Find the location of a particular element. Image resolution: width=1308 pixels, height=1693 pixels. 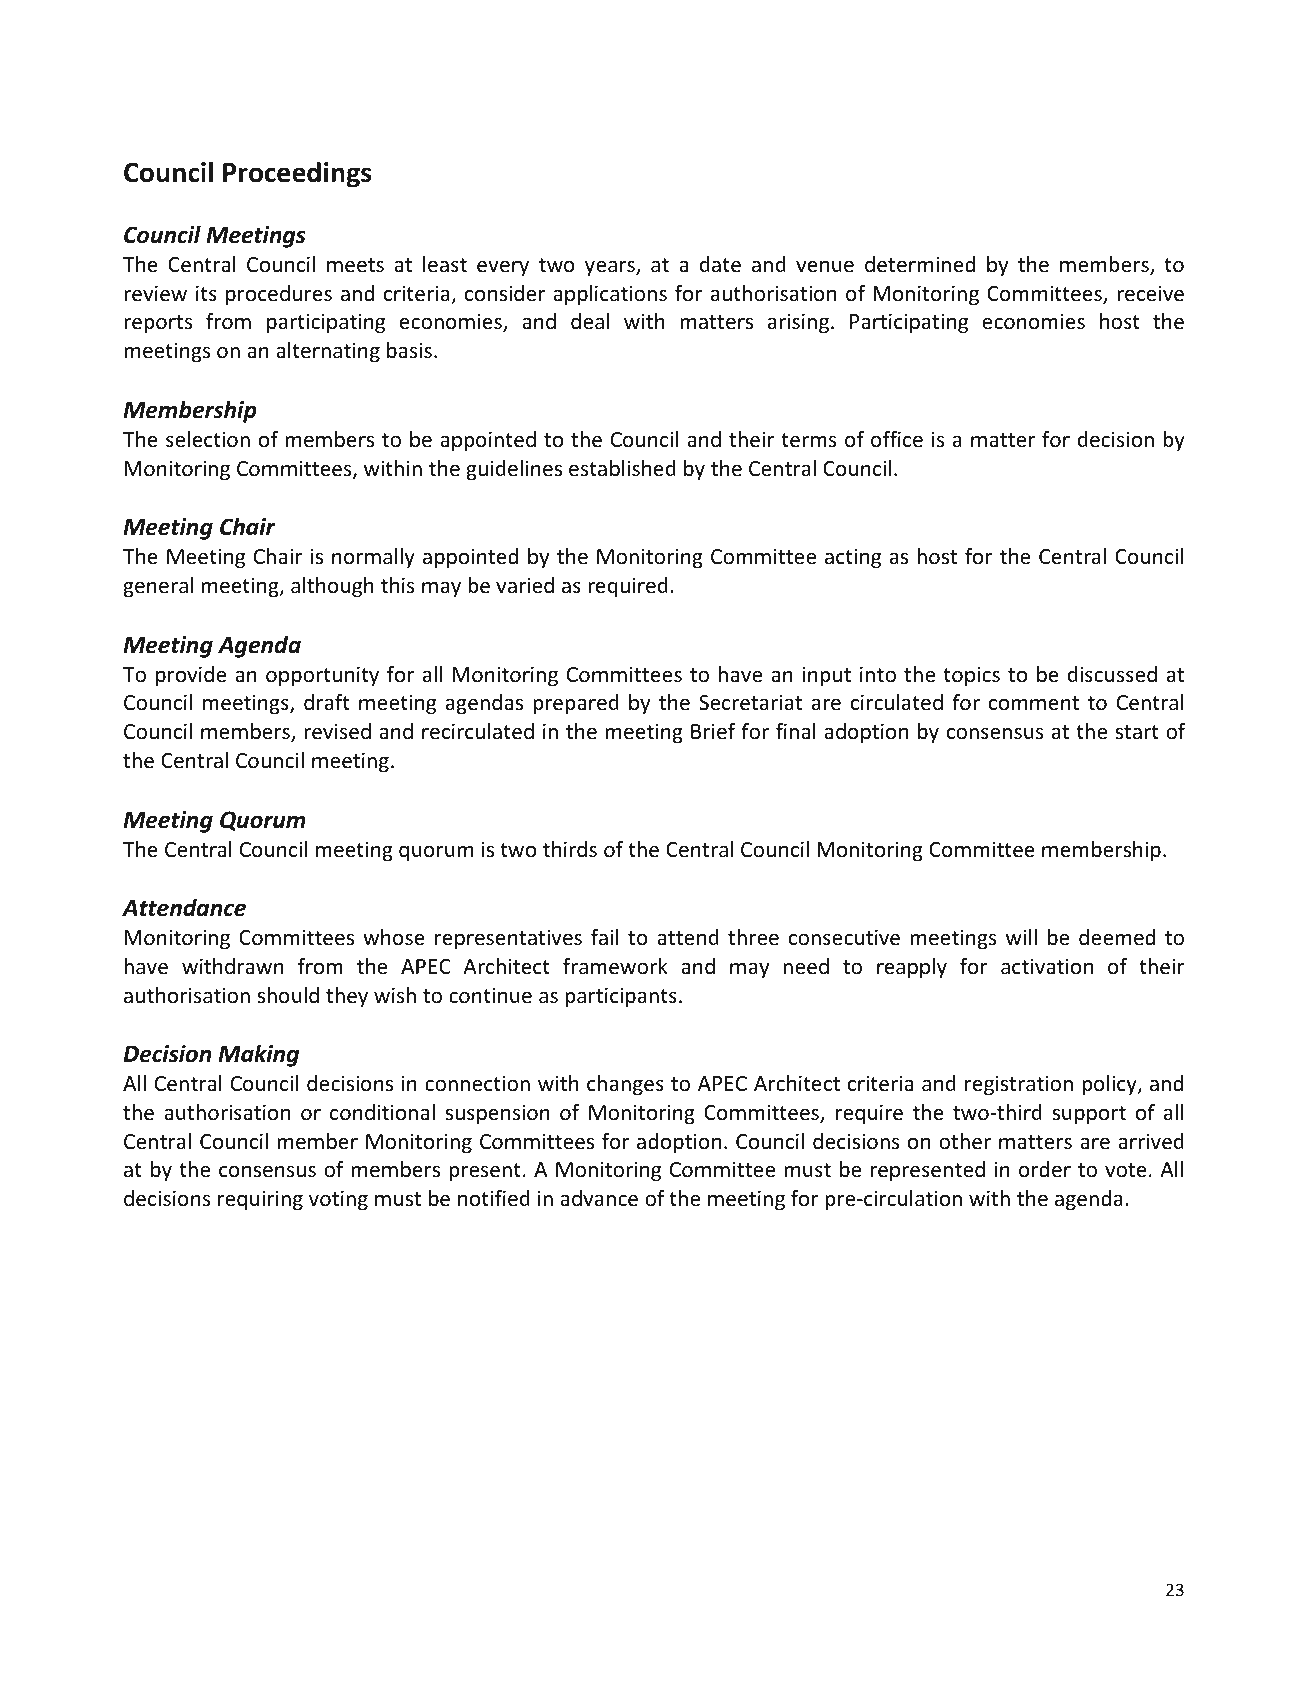

whose is located at coordinates (394, 937).
